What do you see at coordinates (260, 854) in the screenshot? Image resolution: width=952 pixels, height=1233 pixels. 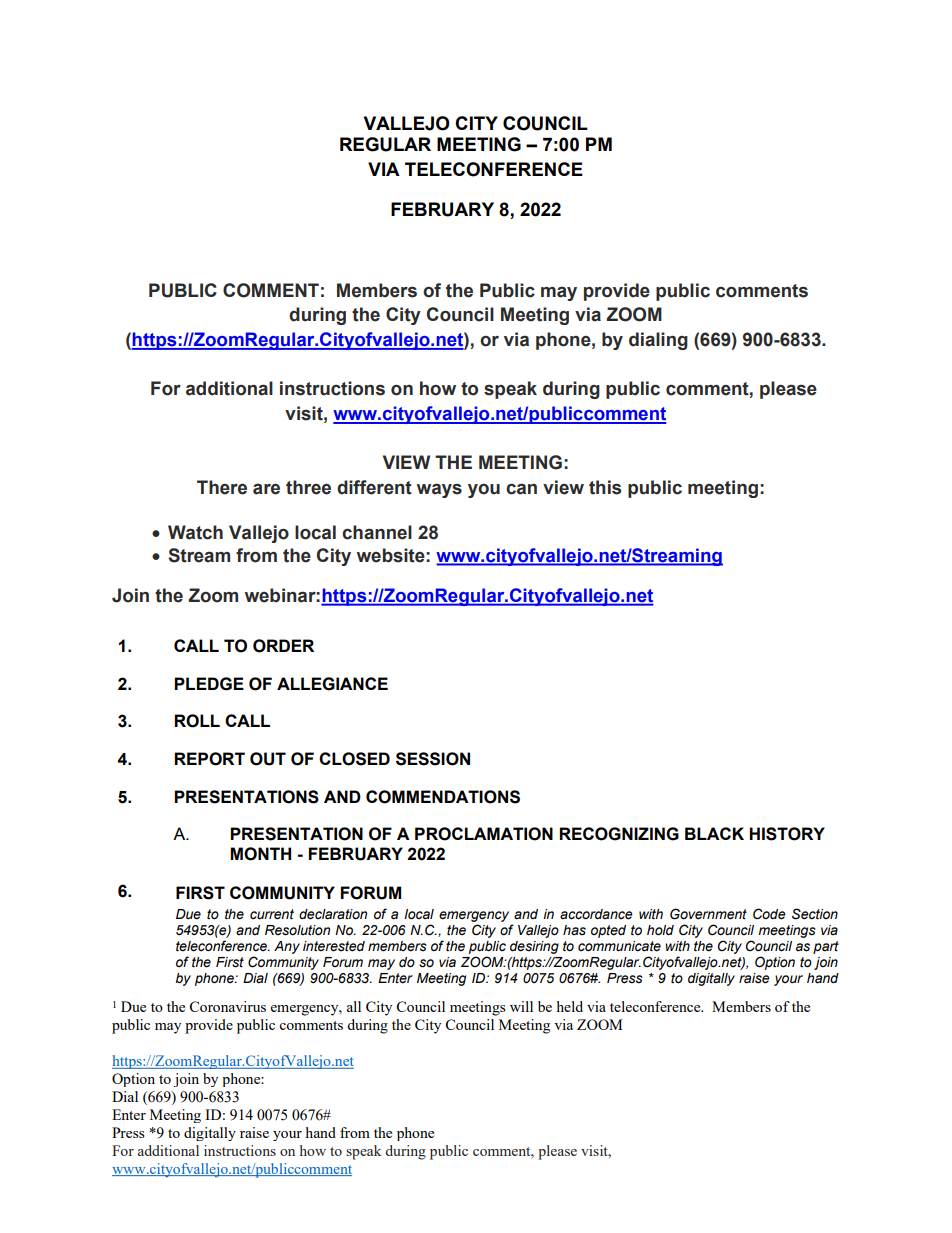 I see `MONTH` at bounding box center [260, 854].
